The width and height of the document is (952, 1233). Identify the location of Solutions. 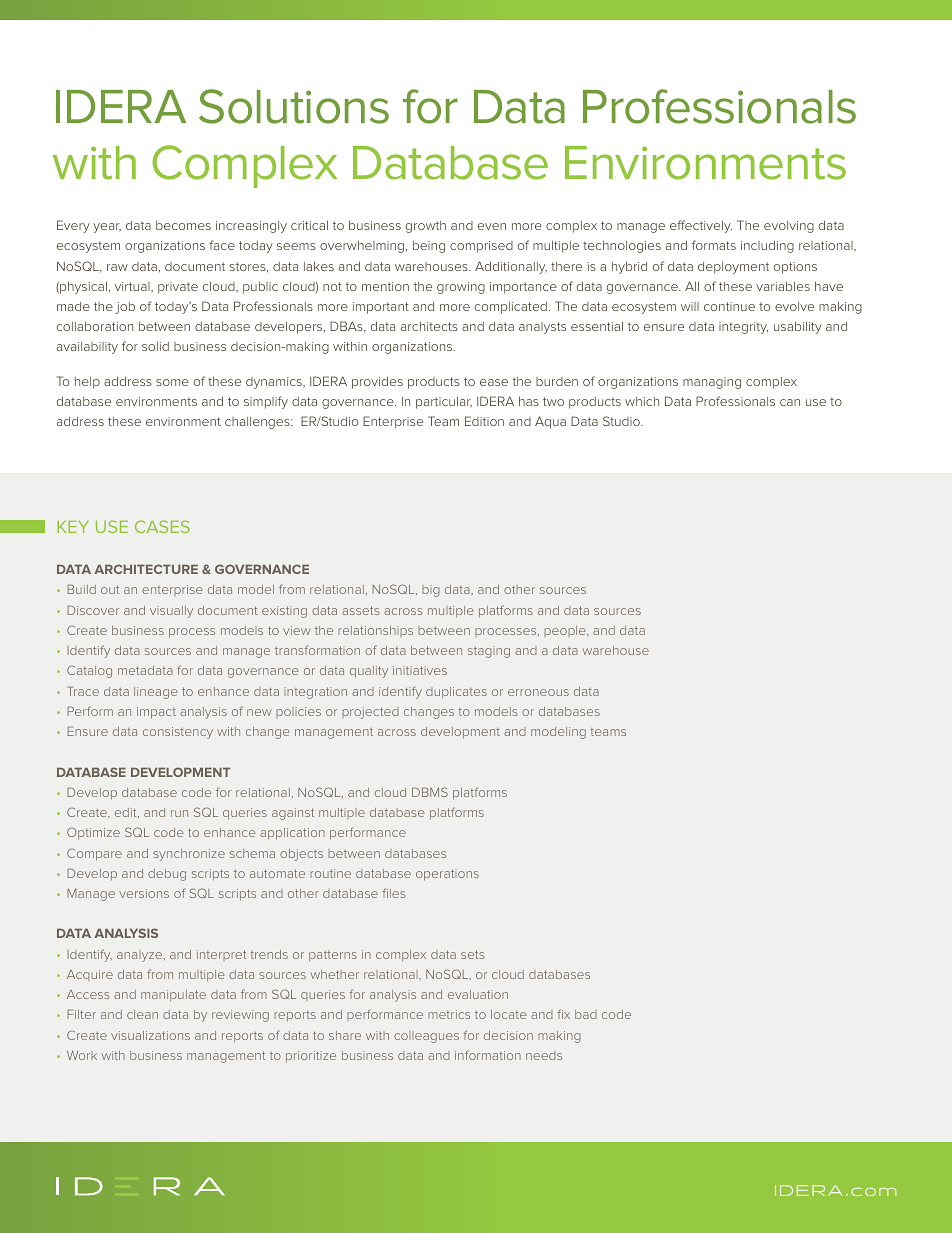
(294, 106).
